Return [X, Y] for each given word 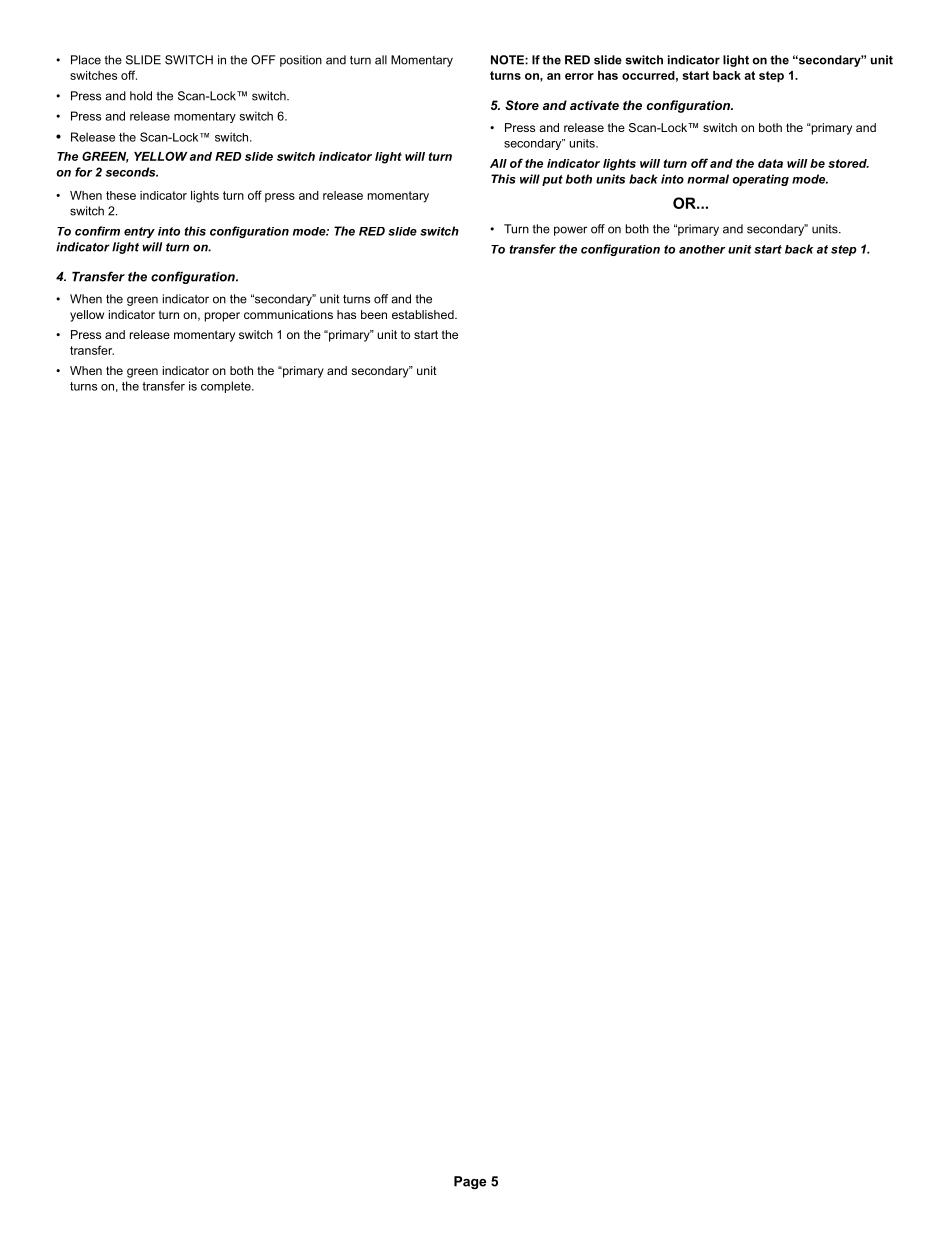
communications [288, 314]
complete [227, 387]
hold [141, 96]
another [702, 249]
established [424, 314]
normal [708, 179]
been [374, 314]
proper [222, 317]
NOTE [508, 60]
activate [594, 105]
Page [470, 1182]
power [570, 231]
